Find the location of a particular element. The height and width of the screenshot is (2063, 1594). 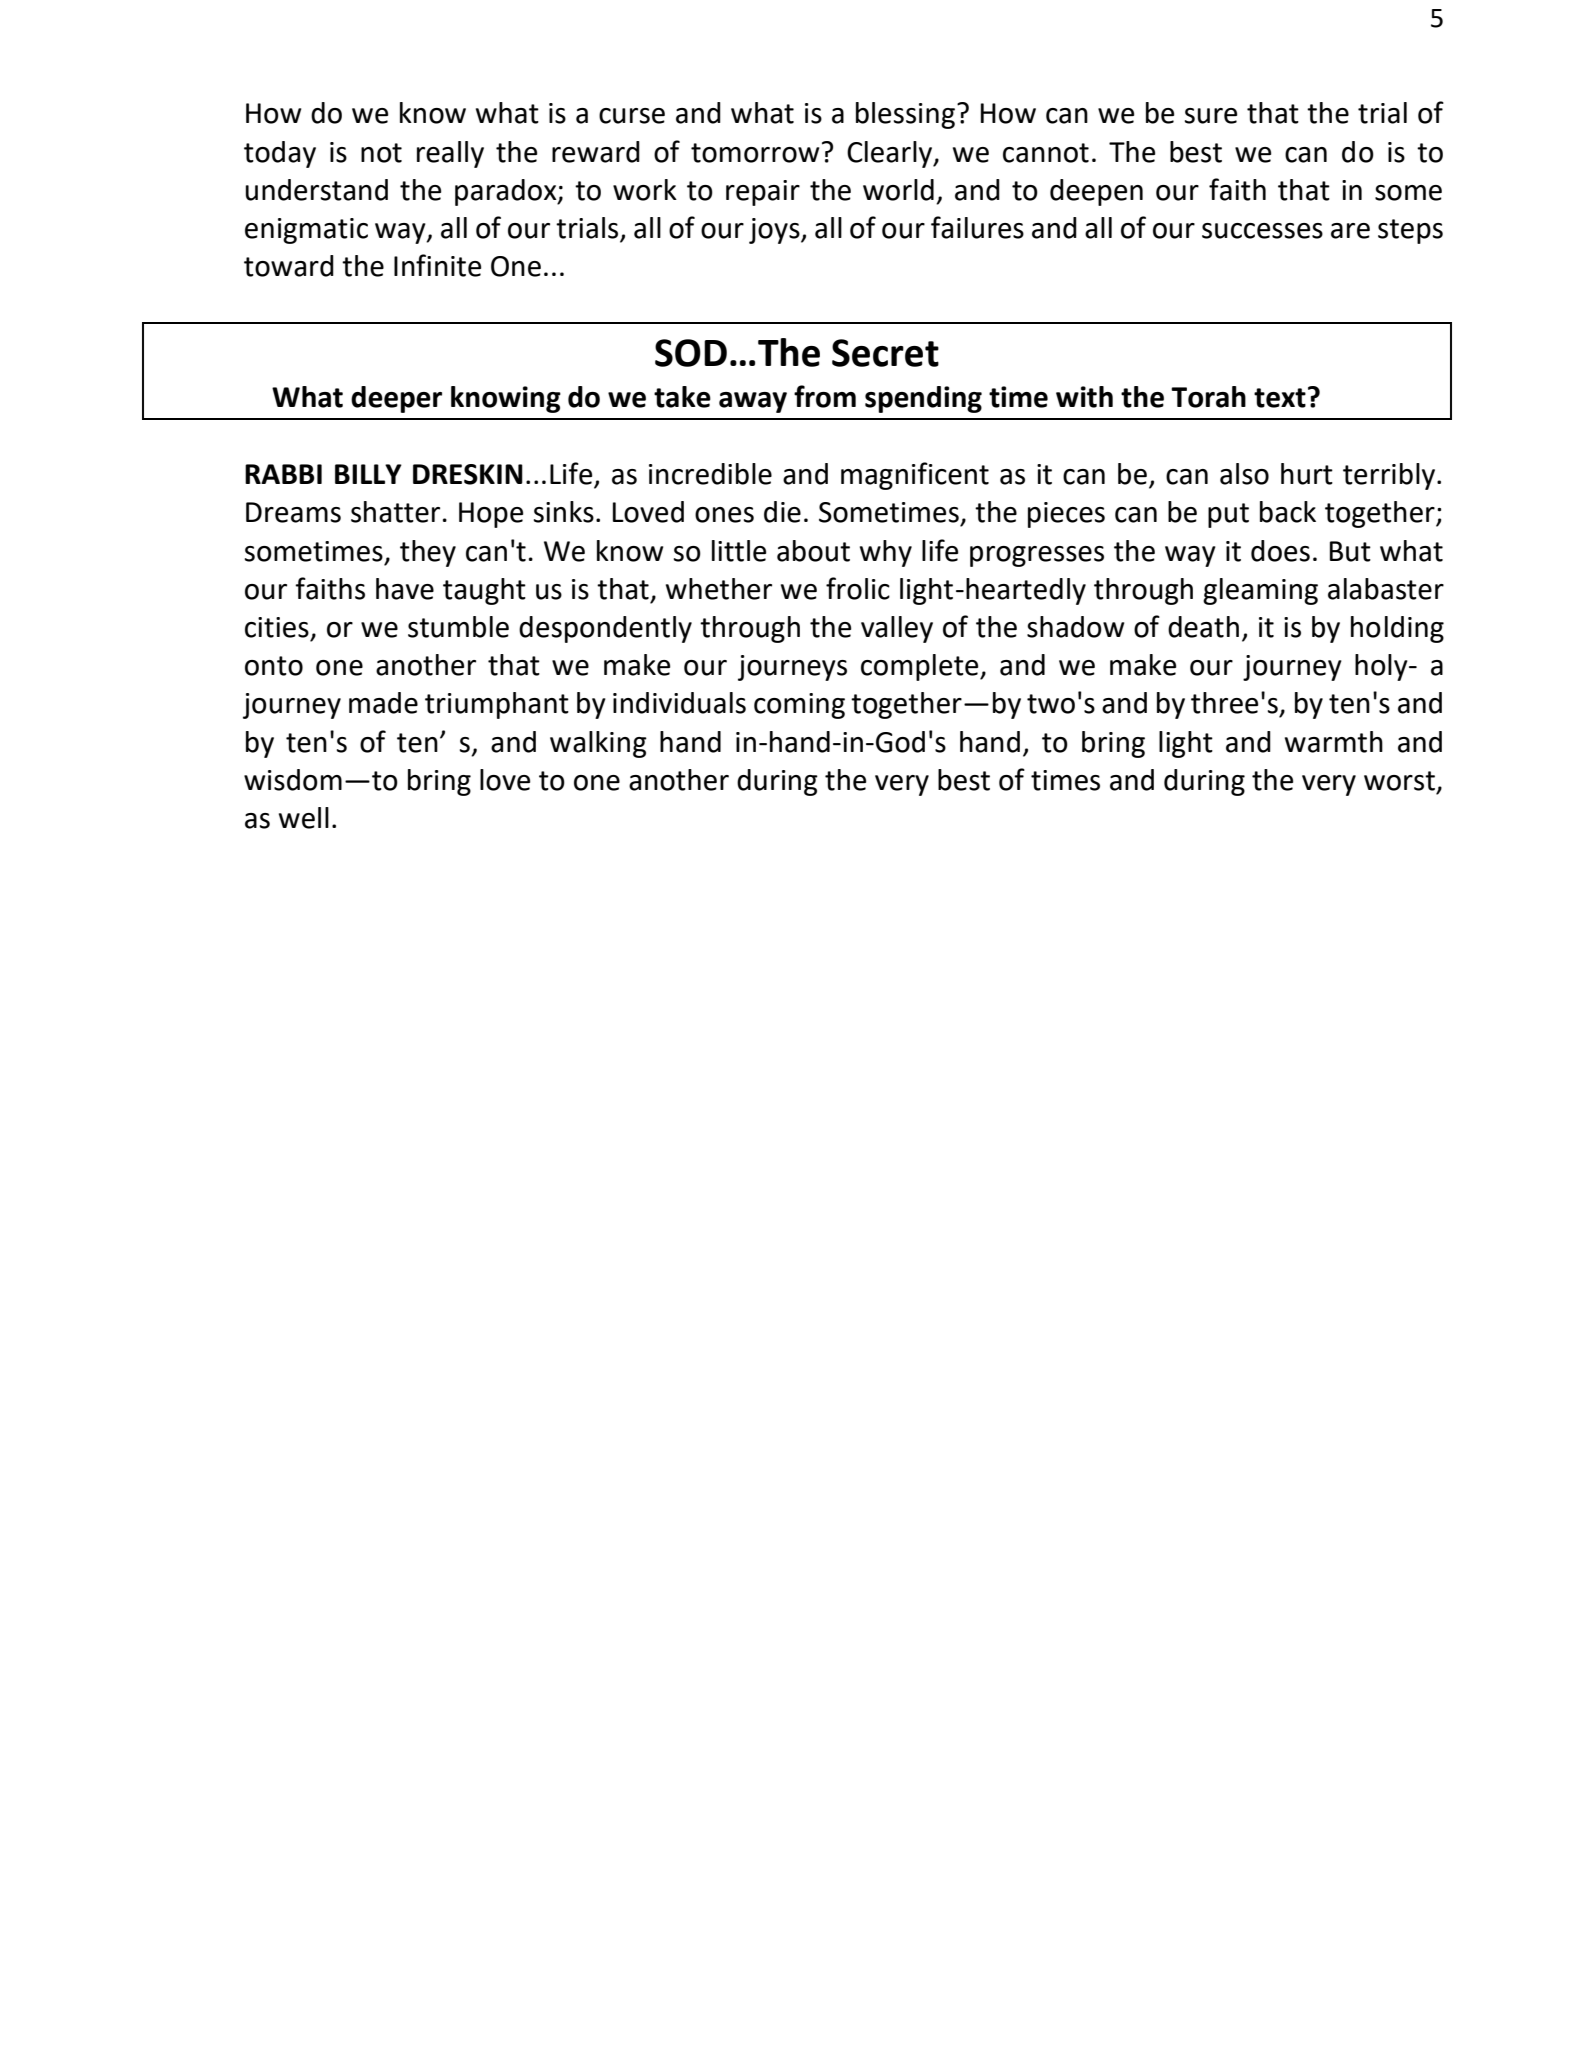

Clearly is located at coordinates (891, 154).
